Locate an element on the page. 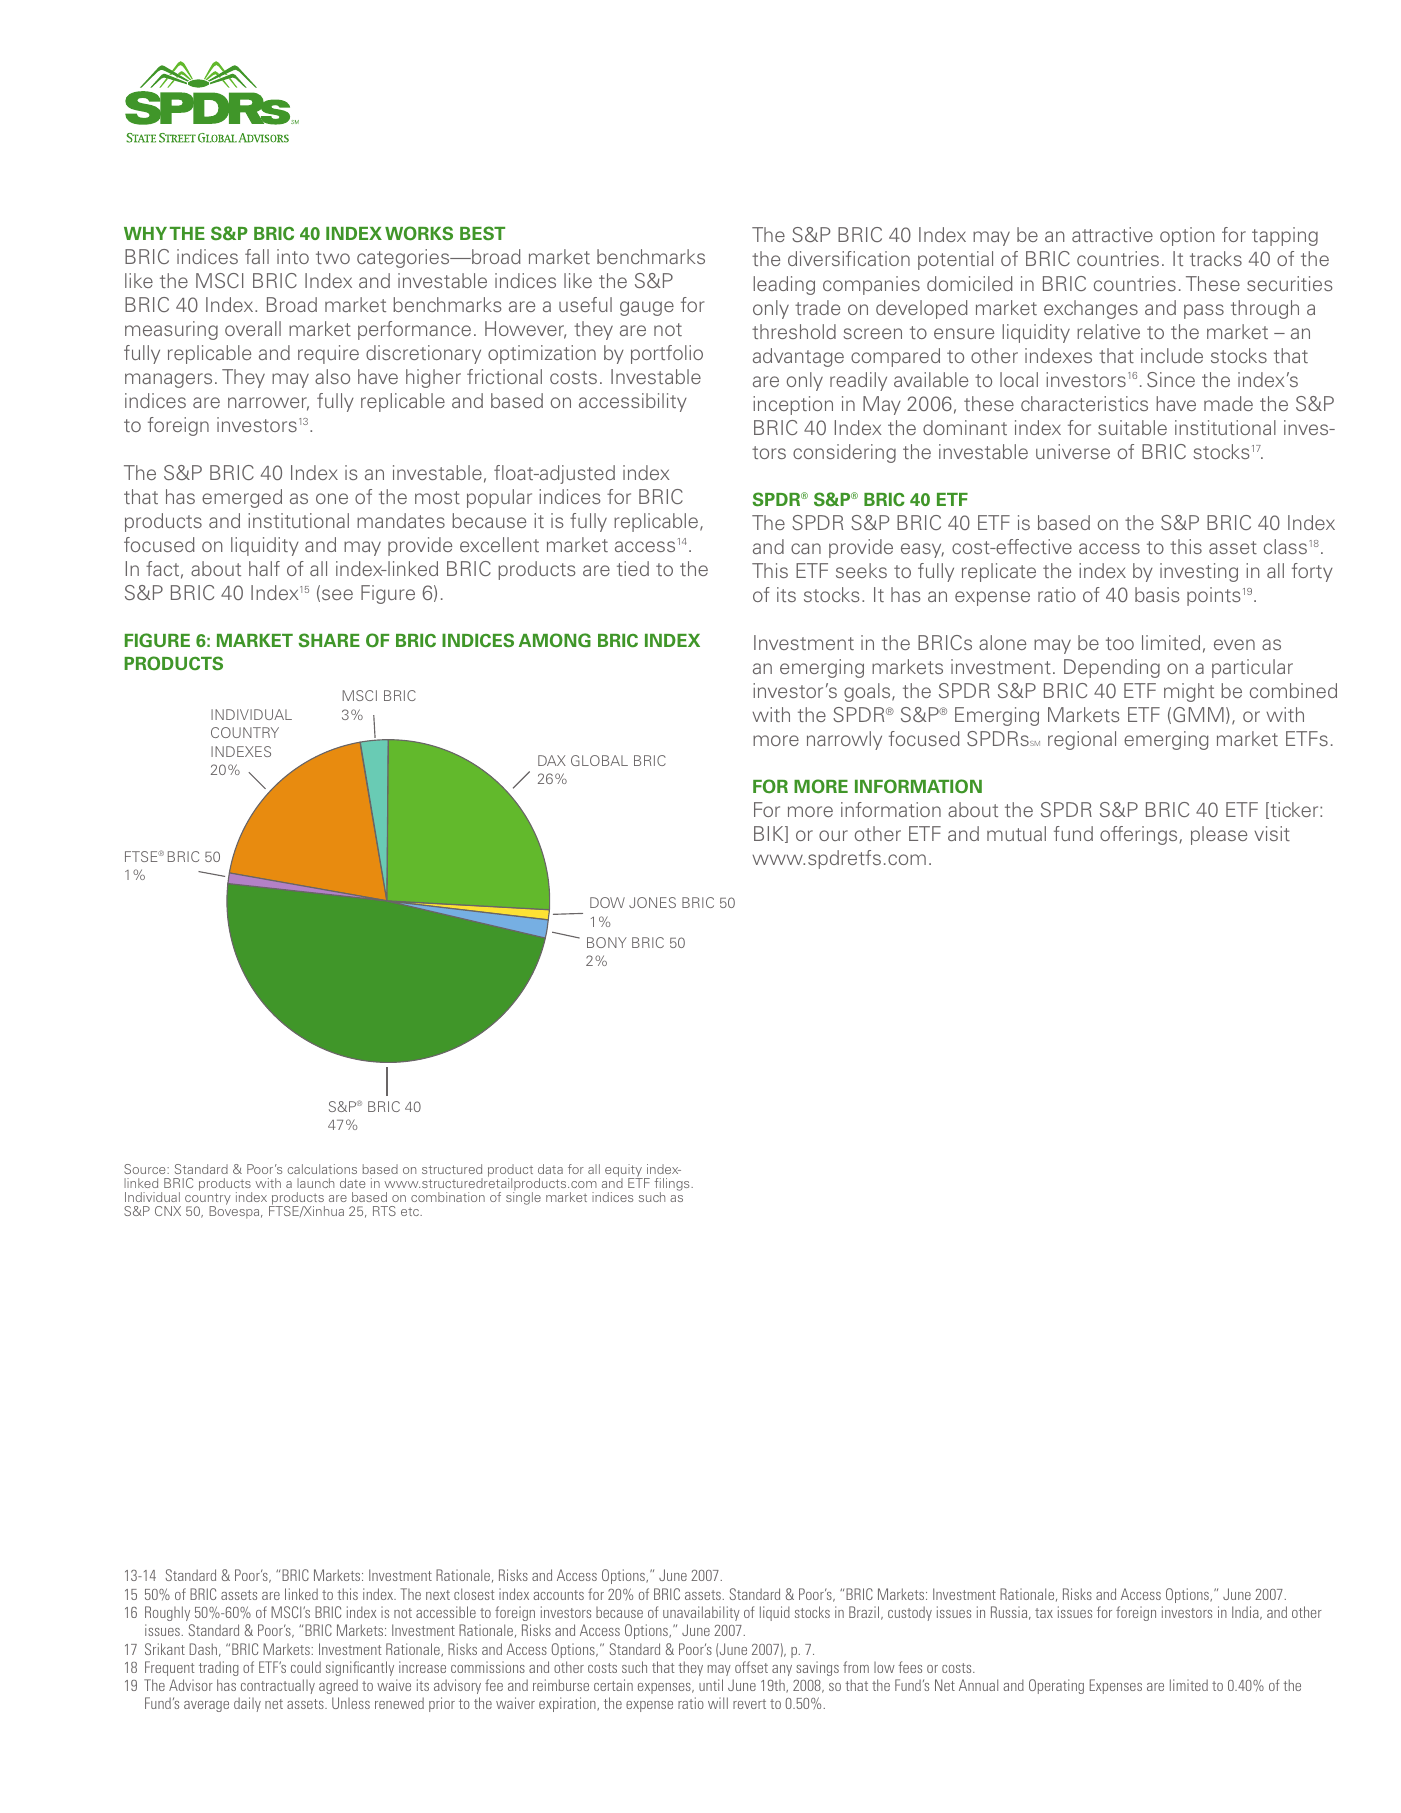 The height and width of the image is (1813, 1401). tracks is located at coordinates (1216, 258).
